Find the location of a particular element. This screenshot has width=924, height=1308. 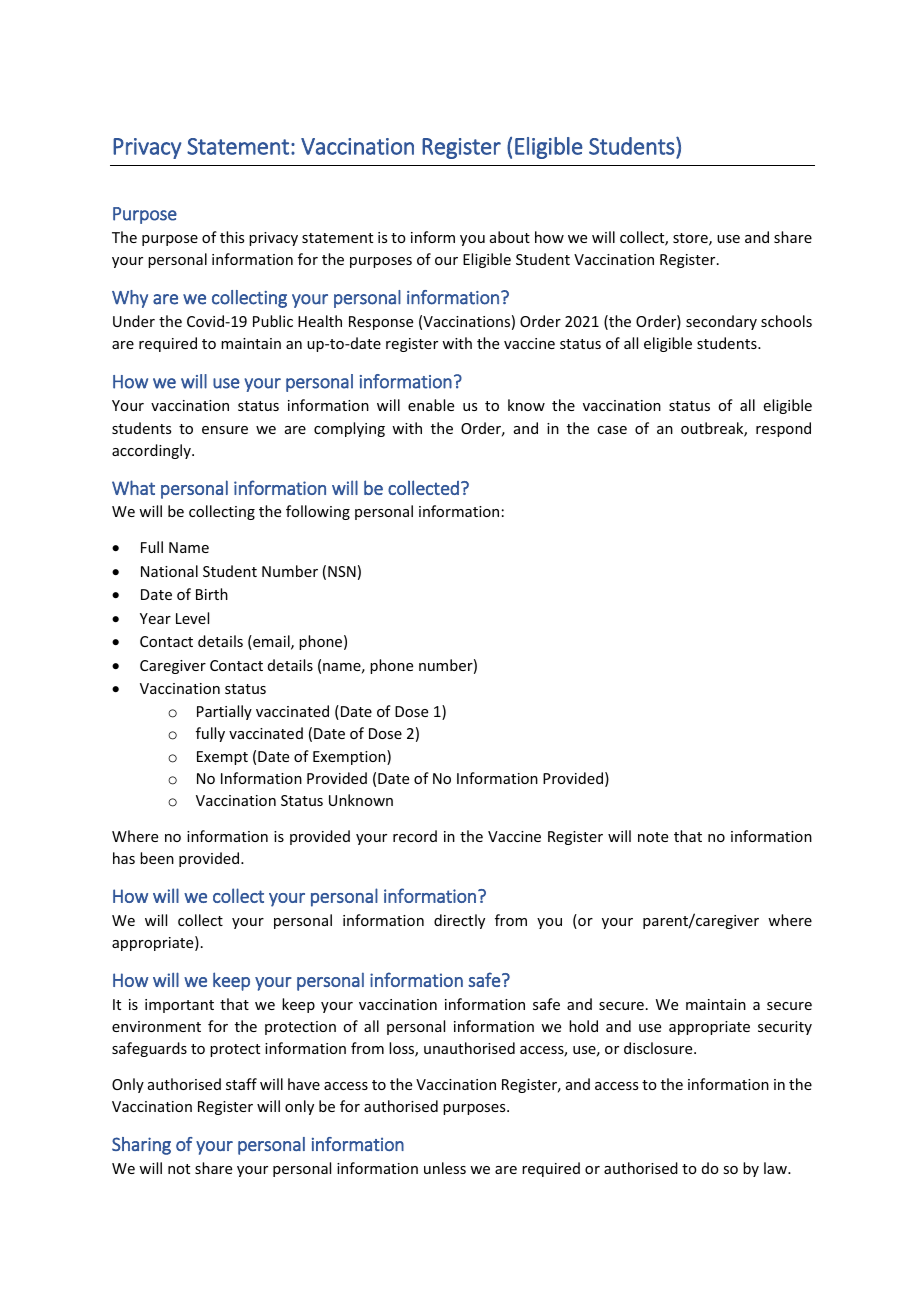

enable is located at coordinates (431, 405).
